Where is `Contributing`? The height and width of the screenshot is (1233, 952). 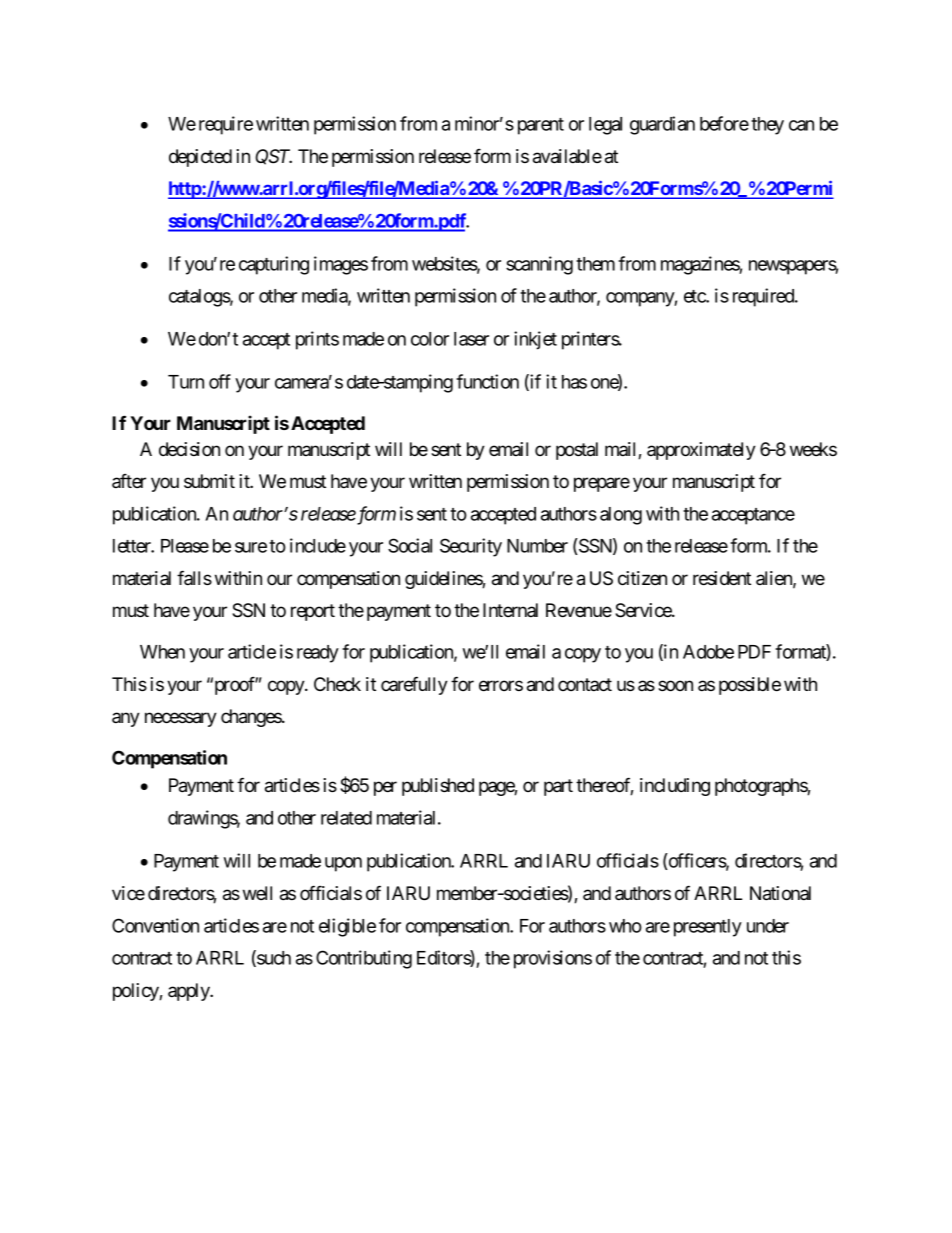
Contributing is located at coordinates (364, 959).
